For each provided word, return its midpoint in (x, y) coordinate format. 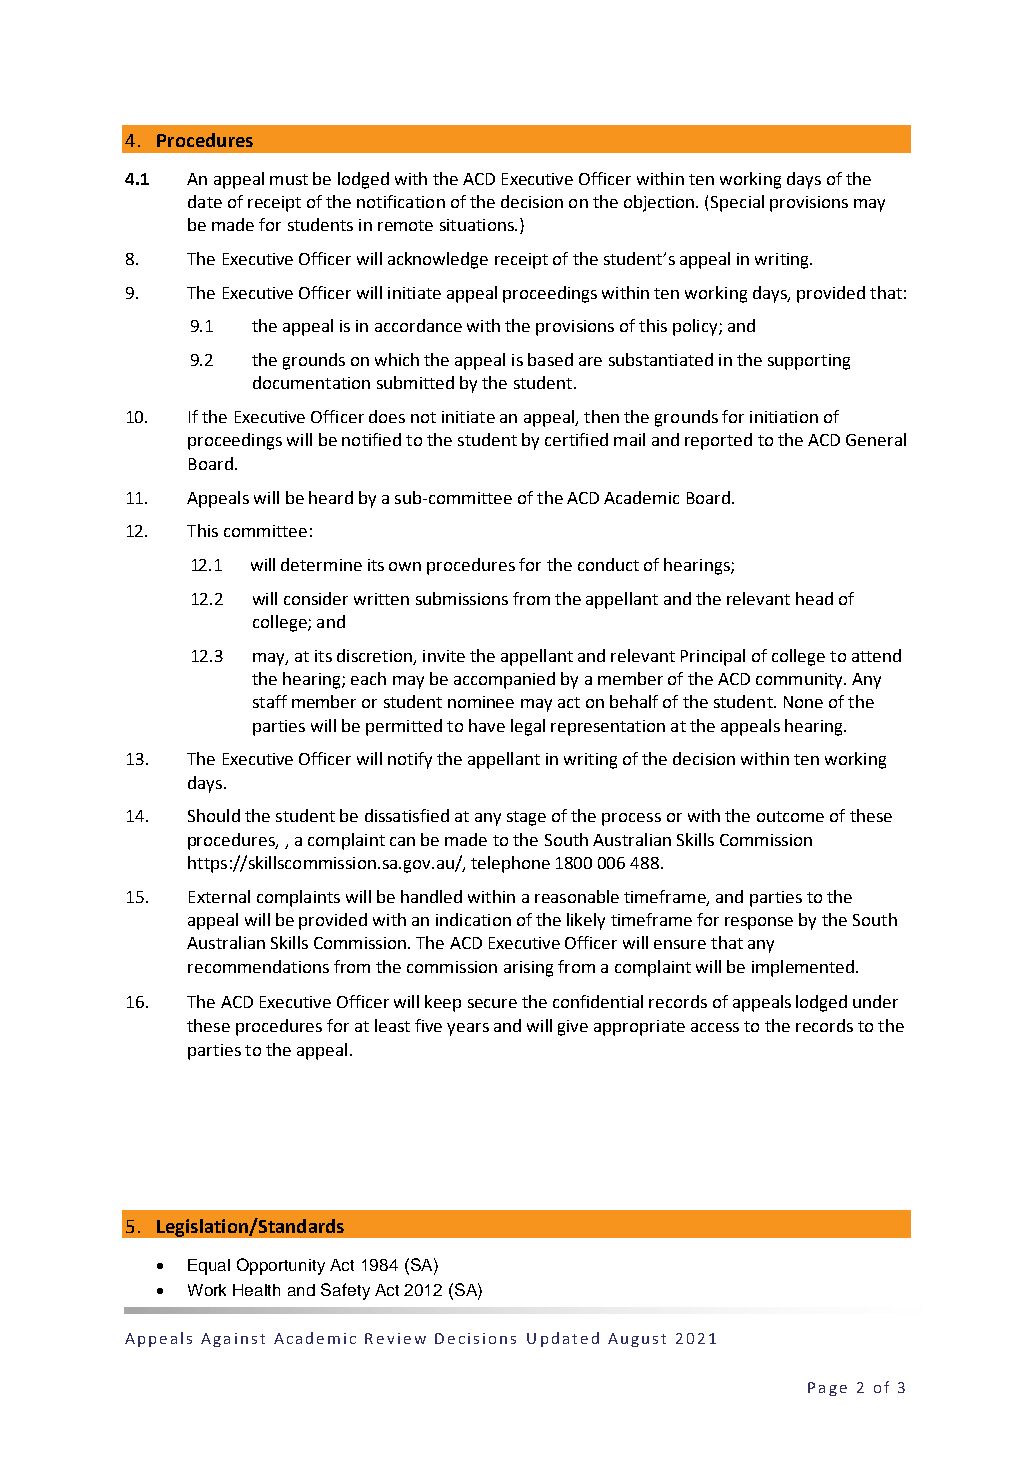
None (803, 702)
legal (528, 727)
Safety (345, 1291)
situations (478, 225)
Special (737, 203)
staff (270, 701)
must (289, 179)
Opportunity (281, 1266)
